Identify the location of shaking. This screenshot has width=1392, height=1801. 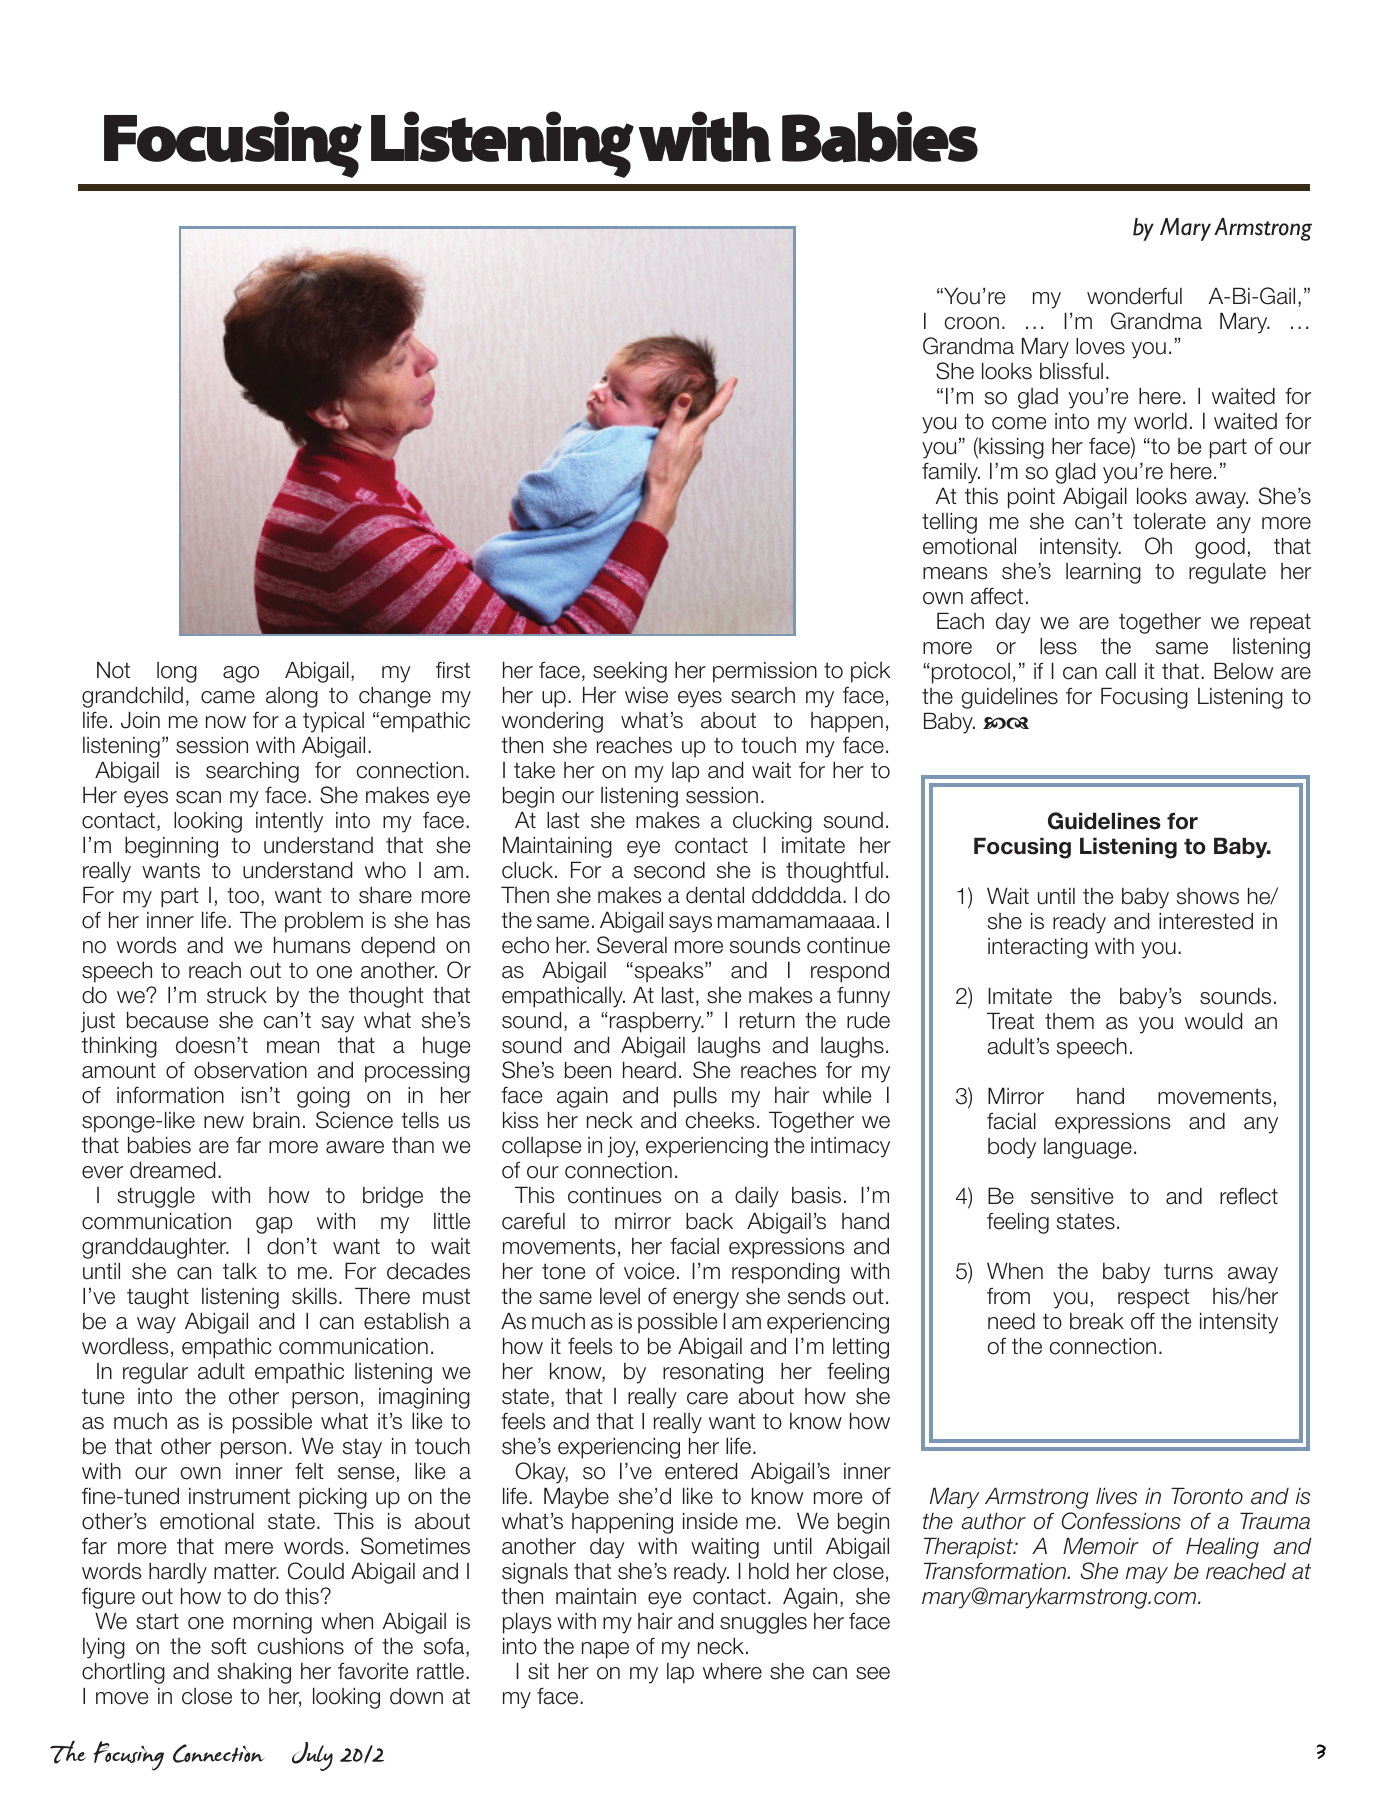
(254, 1673).
